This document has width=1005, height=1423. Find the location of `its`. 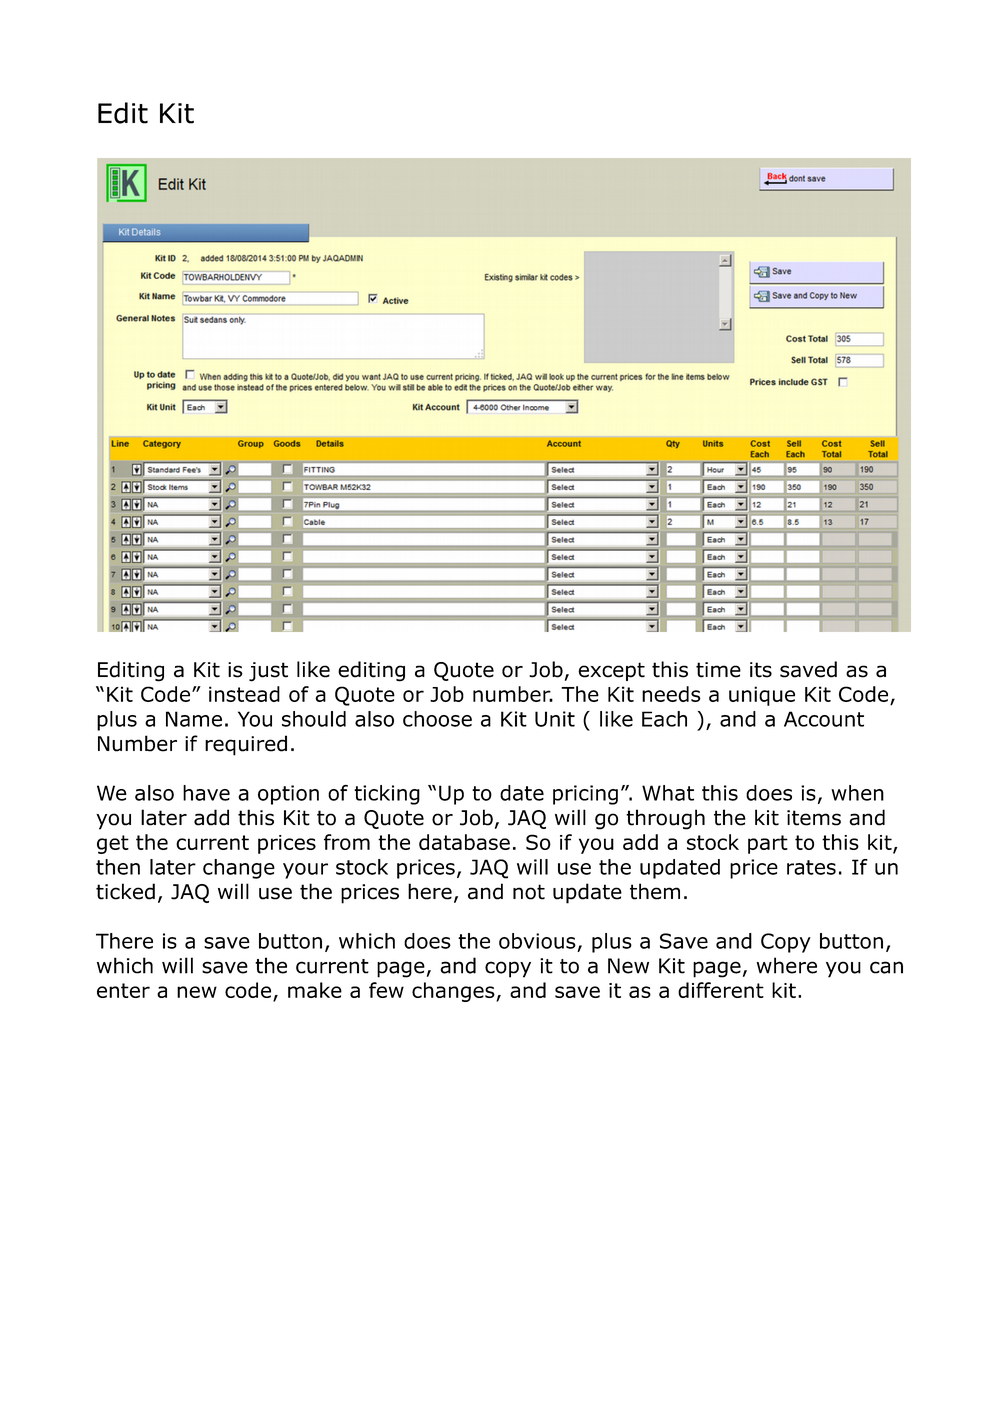

its is located at coordinates (761, 670).
